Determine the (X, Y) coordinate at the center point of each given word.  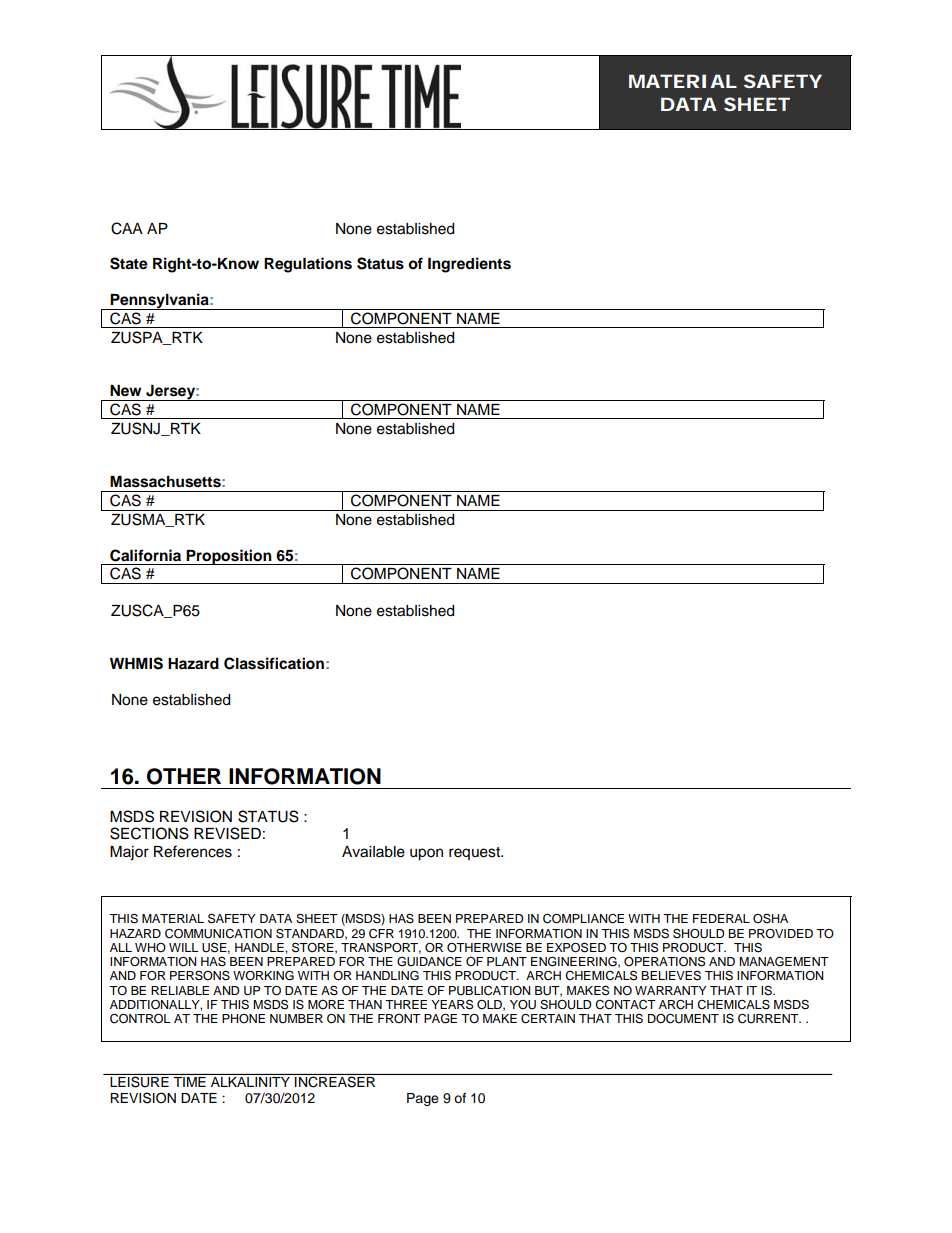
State (129, 263)
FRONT (399, 1019)
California (145, 555)
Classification (274, 663)
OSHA (770, 918)
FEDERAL (721, 918)
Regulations (308, 265)
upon (426, 854)
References (193, 851)
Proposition (229, 557)
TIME (190, 1082)
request (476, 853)
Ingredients (469, 265)
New (125, 390)
